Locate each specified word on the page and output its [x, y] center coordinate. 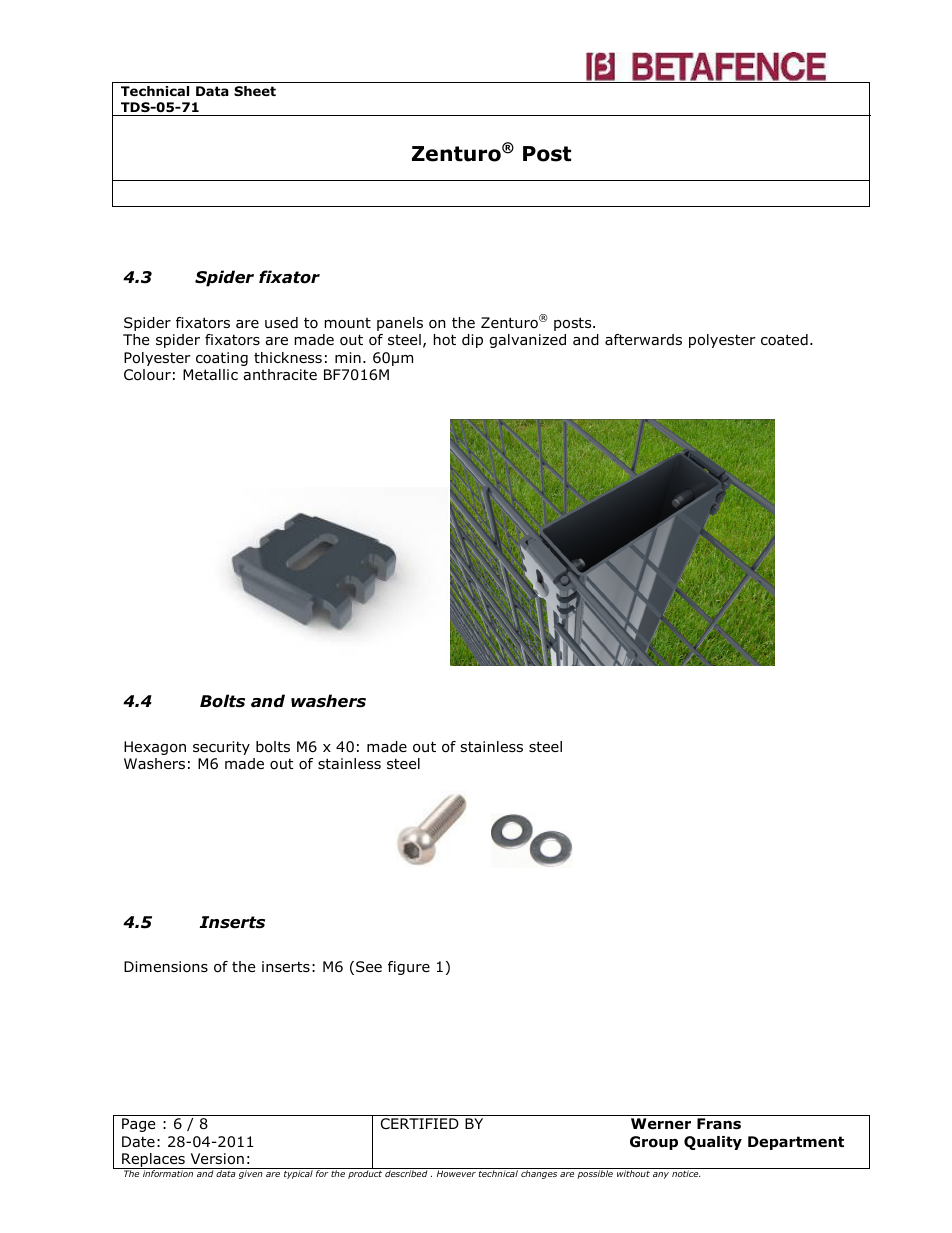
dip [472, 341]
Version [217, 1159]
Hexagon [155, 748]
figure [409, 968]
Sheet [255, 91]
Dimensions [166, 967]
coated [784, 340]
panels [400, 324]
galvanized [527, 341]
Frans [719, 1124]
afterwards [643, 340]
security [221, 748]
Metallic [210, 375]
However [456, 1173]
